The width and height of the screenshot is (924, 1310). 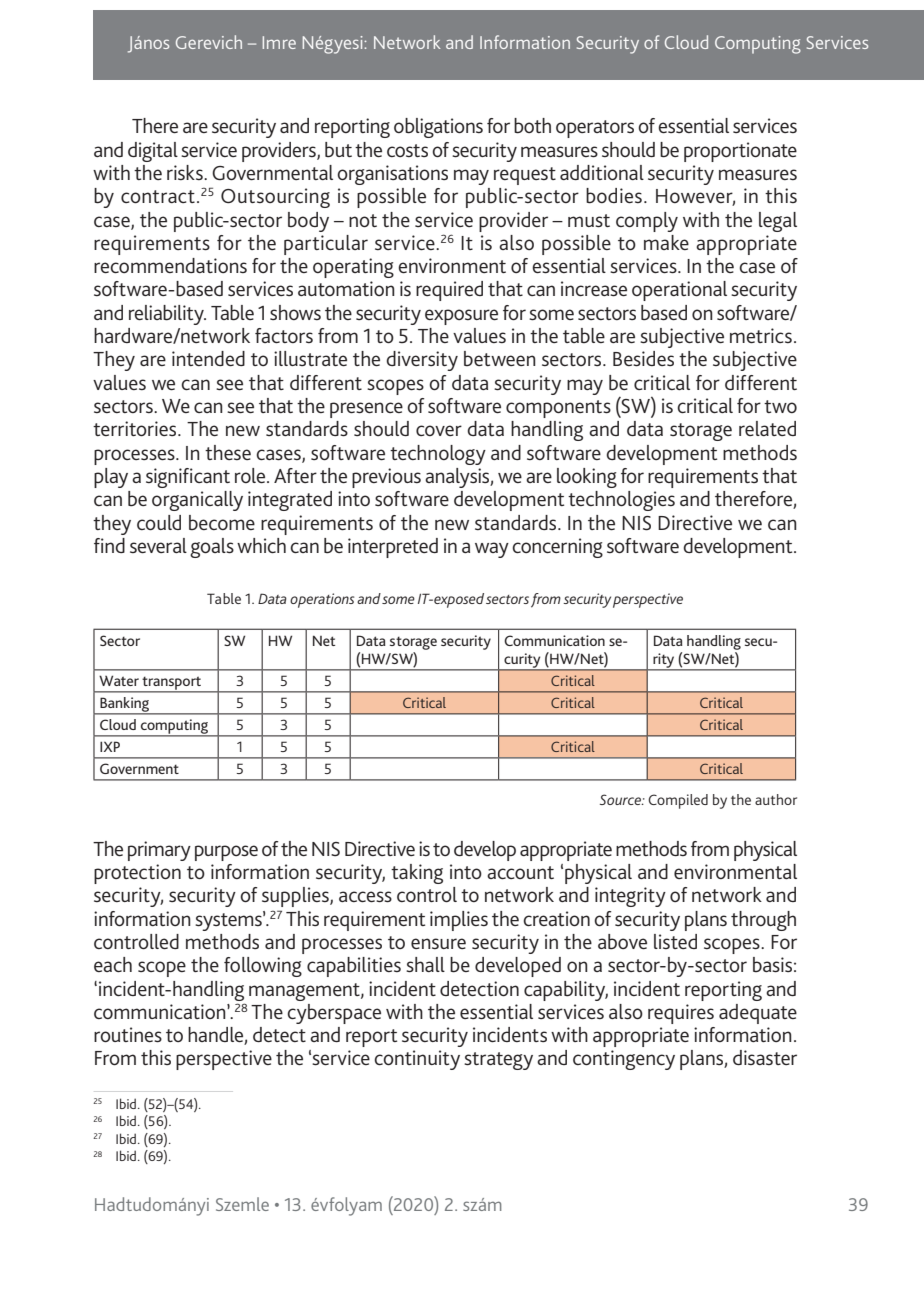 I want to click on continuity, so click(x=417, y=1060).
